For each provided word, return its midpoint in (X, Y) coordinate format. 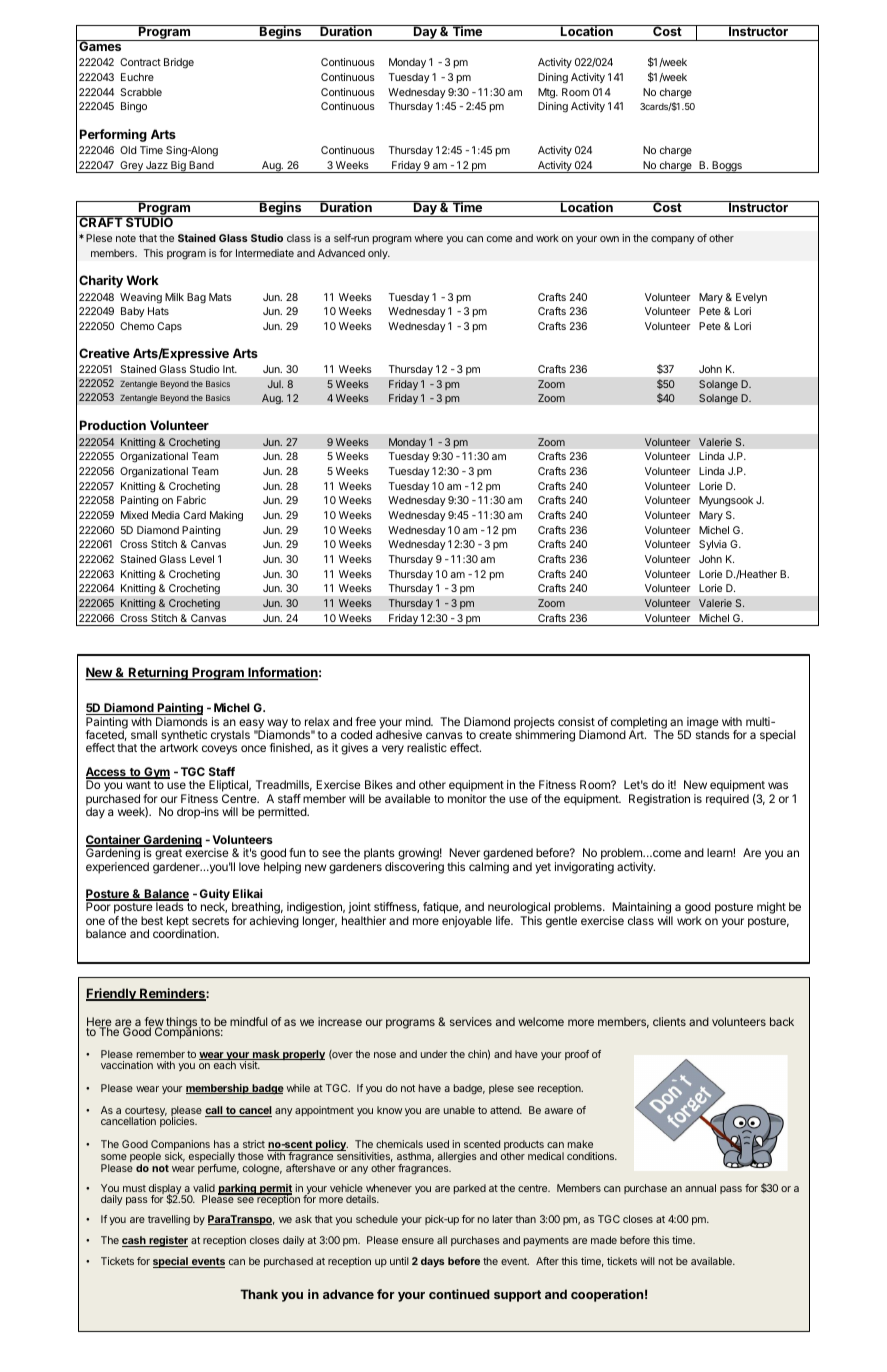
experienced (117, 868)
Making (226, 516)
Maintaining (641, 909)
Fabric (191, 500)
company (673, 240)
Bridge (179, 63)
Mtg (547, 93)
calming (489, 868)
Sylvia (713, 545)
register (167, 1241)
